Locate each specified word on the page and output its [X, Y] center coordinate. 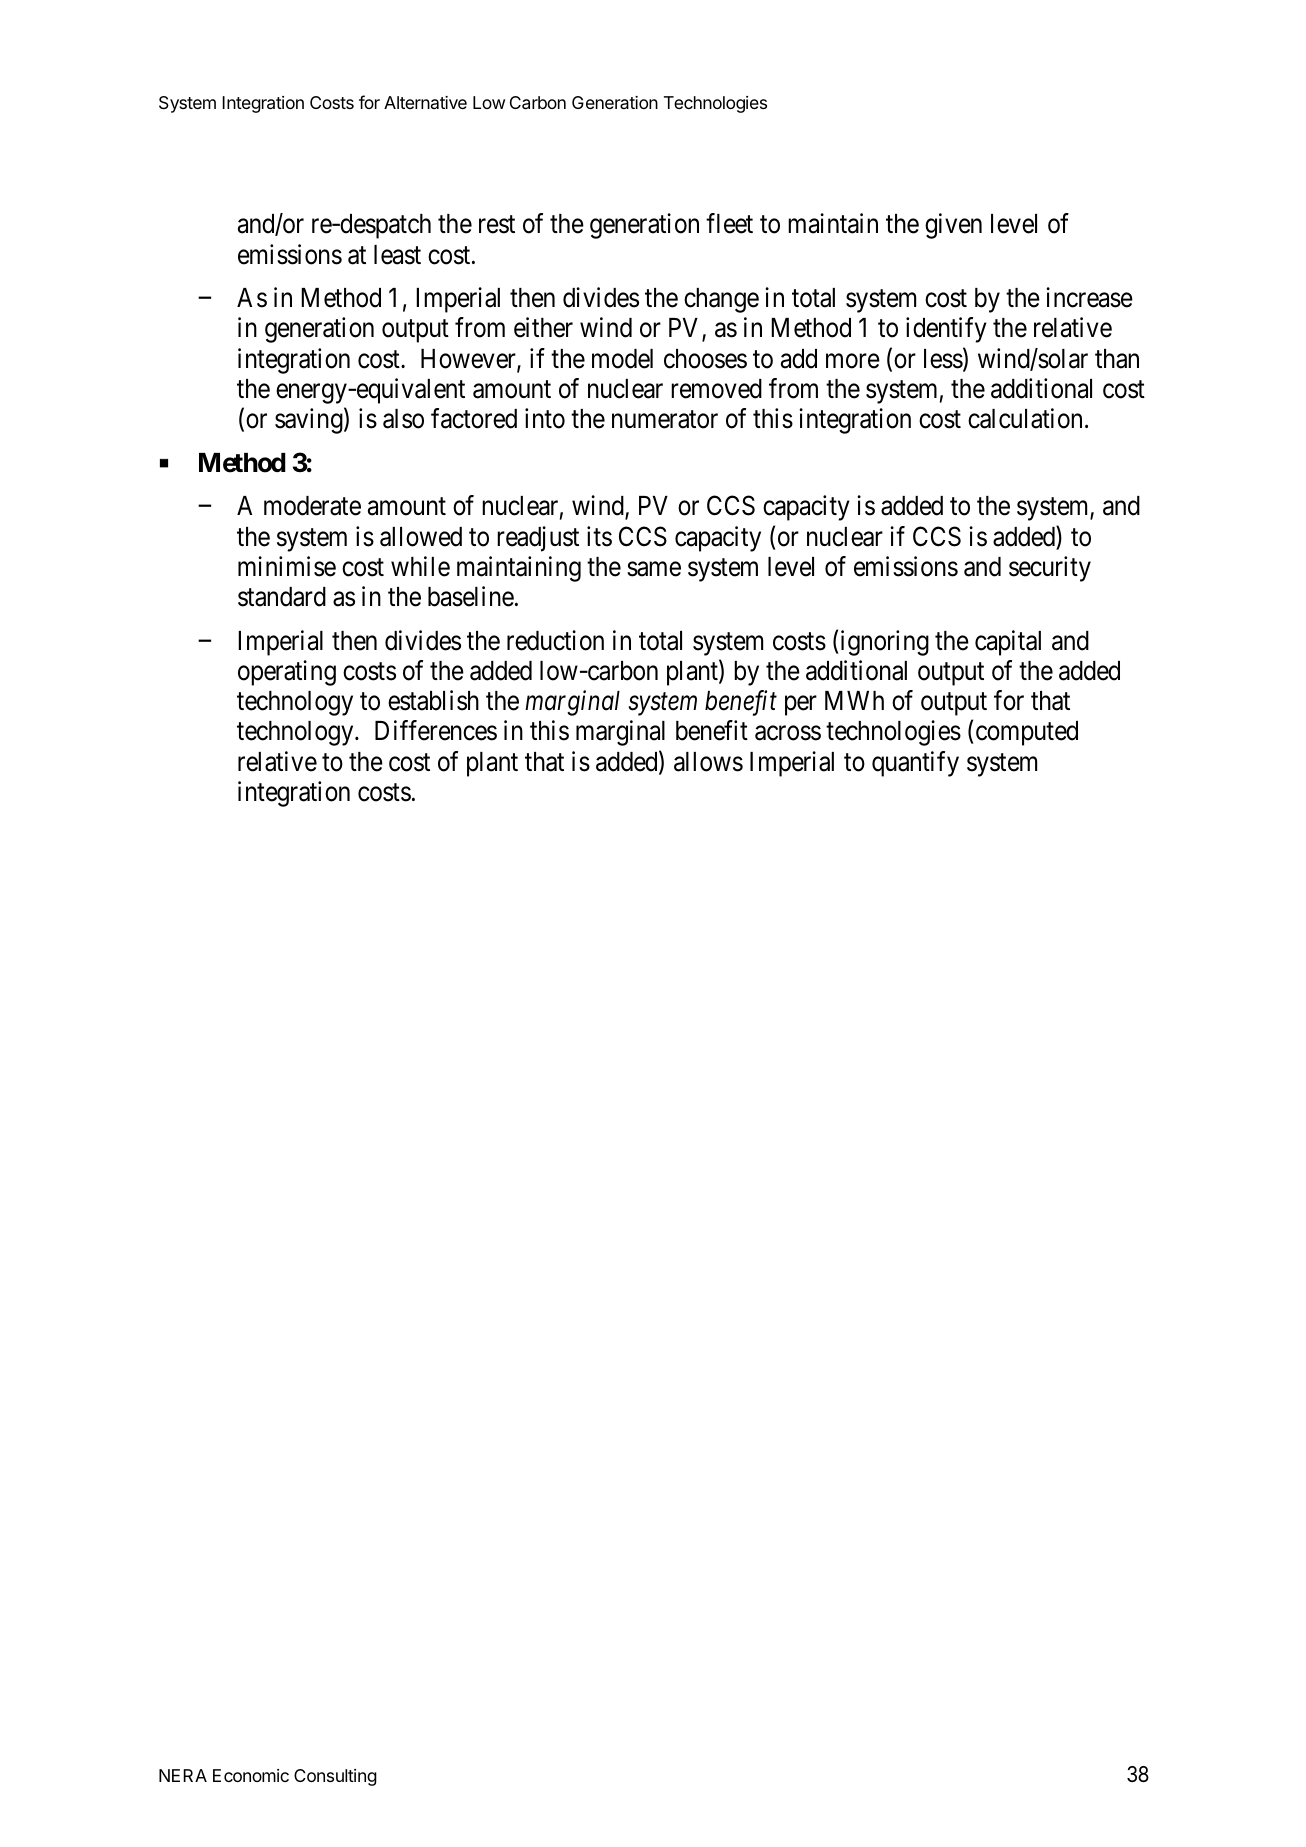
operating [287, 673]
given [953, 226]
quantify [915, 764]
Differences [436, 730]
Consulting [335, 1777]
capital [1008, 643]
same [654, 569]
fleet [729, 223]
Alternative [425, 102]
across [788, 733]
